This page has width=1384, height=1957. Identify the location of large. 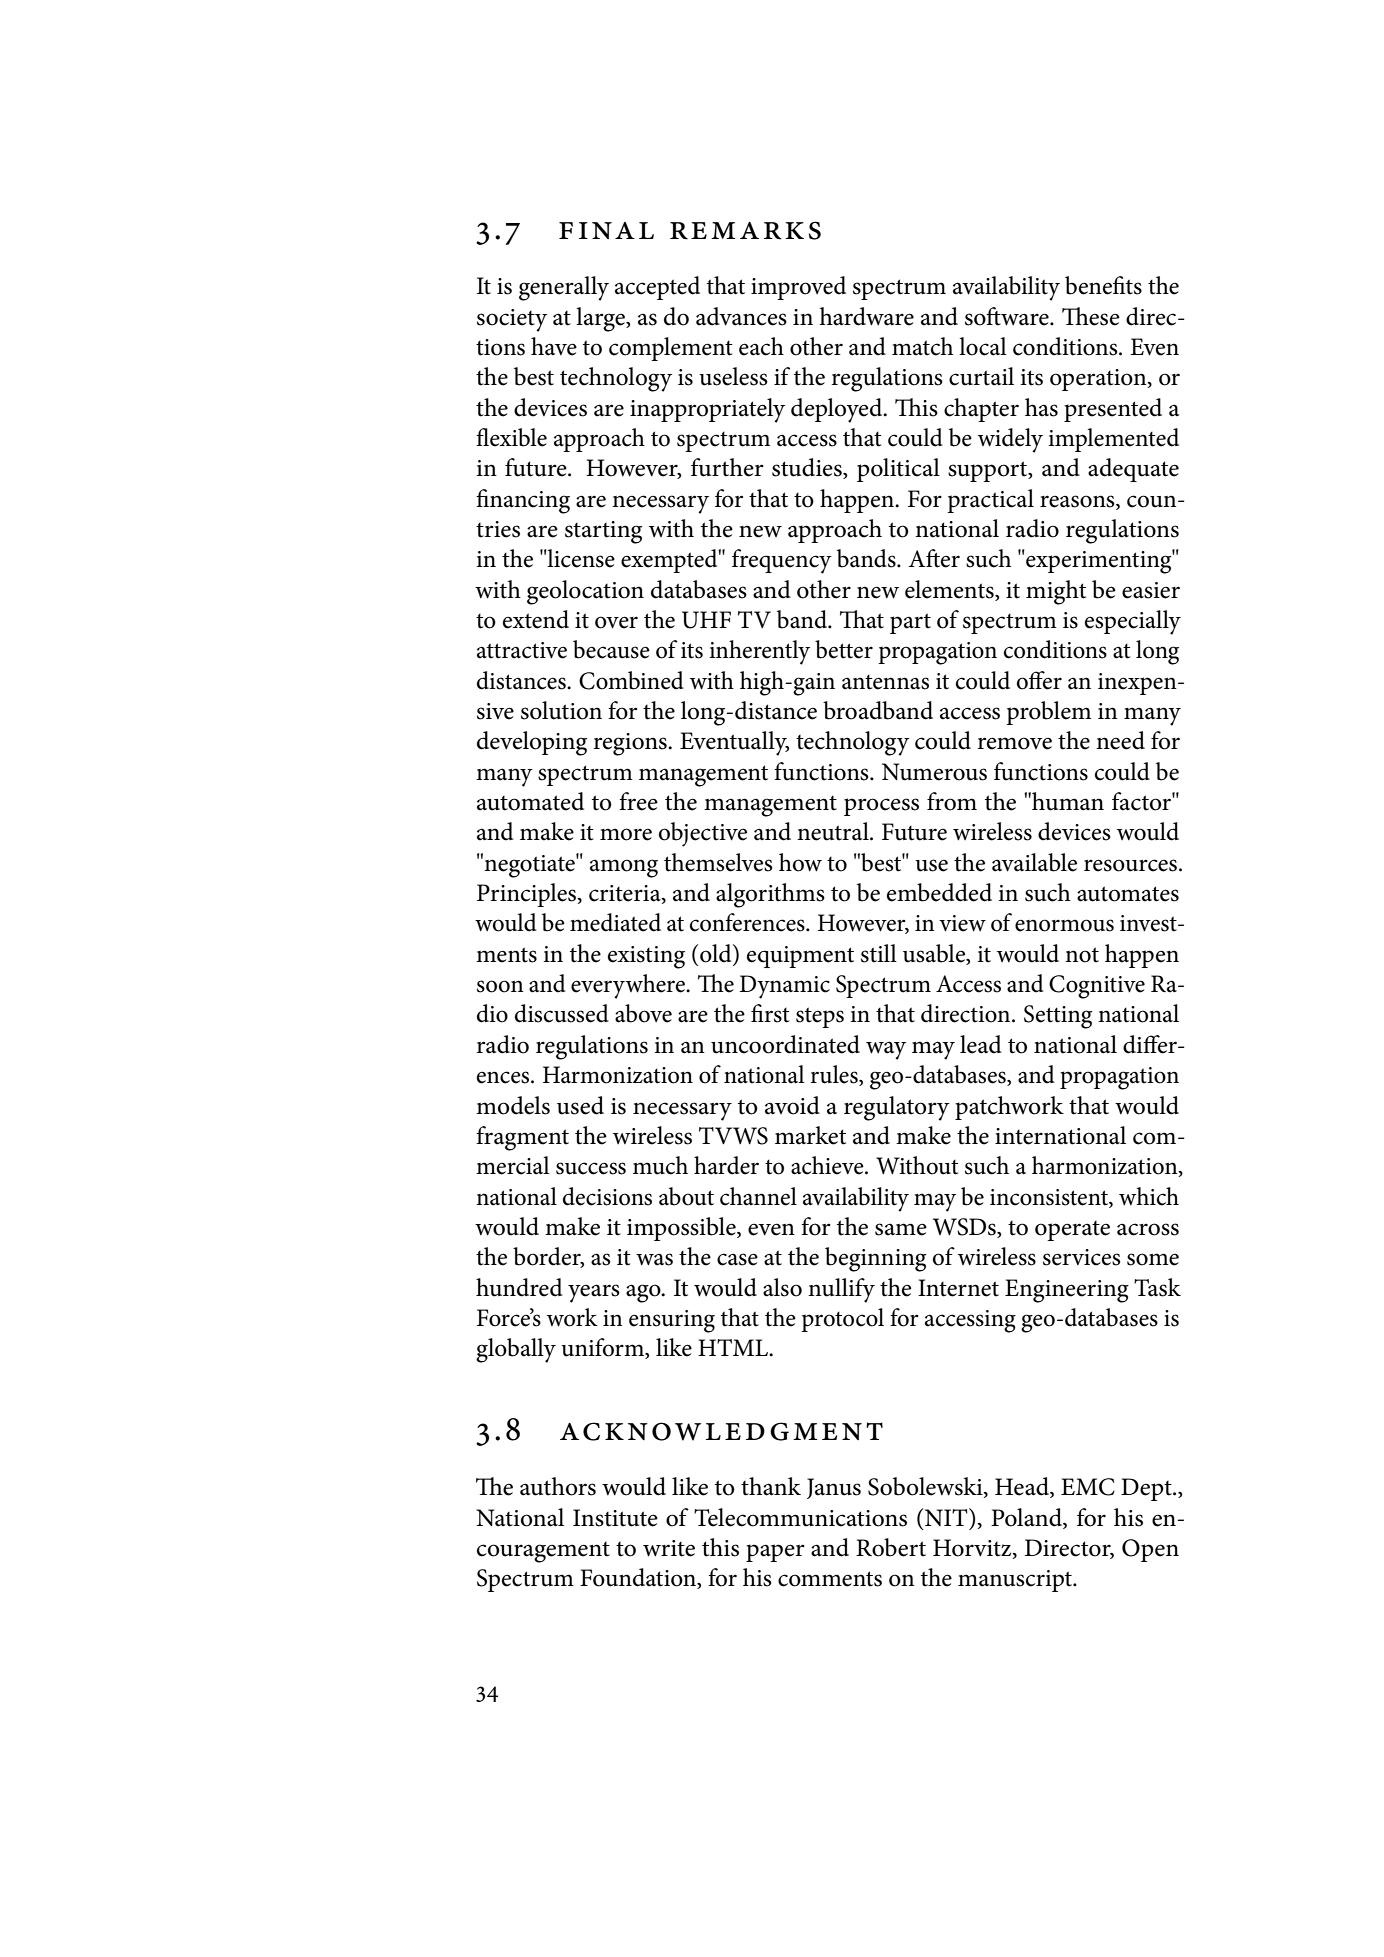
(602, 319).
